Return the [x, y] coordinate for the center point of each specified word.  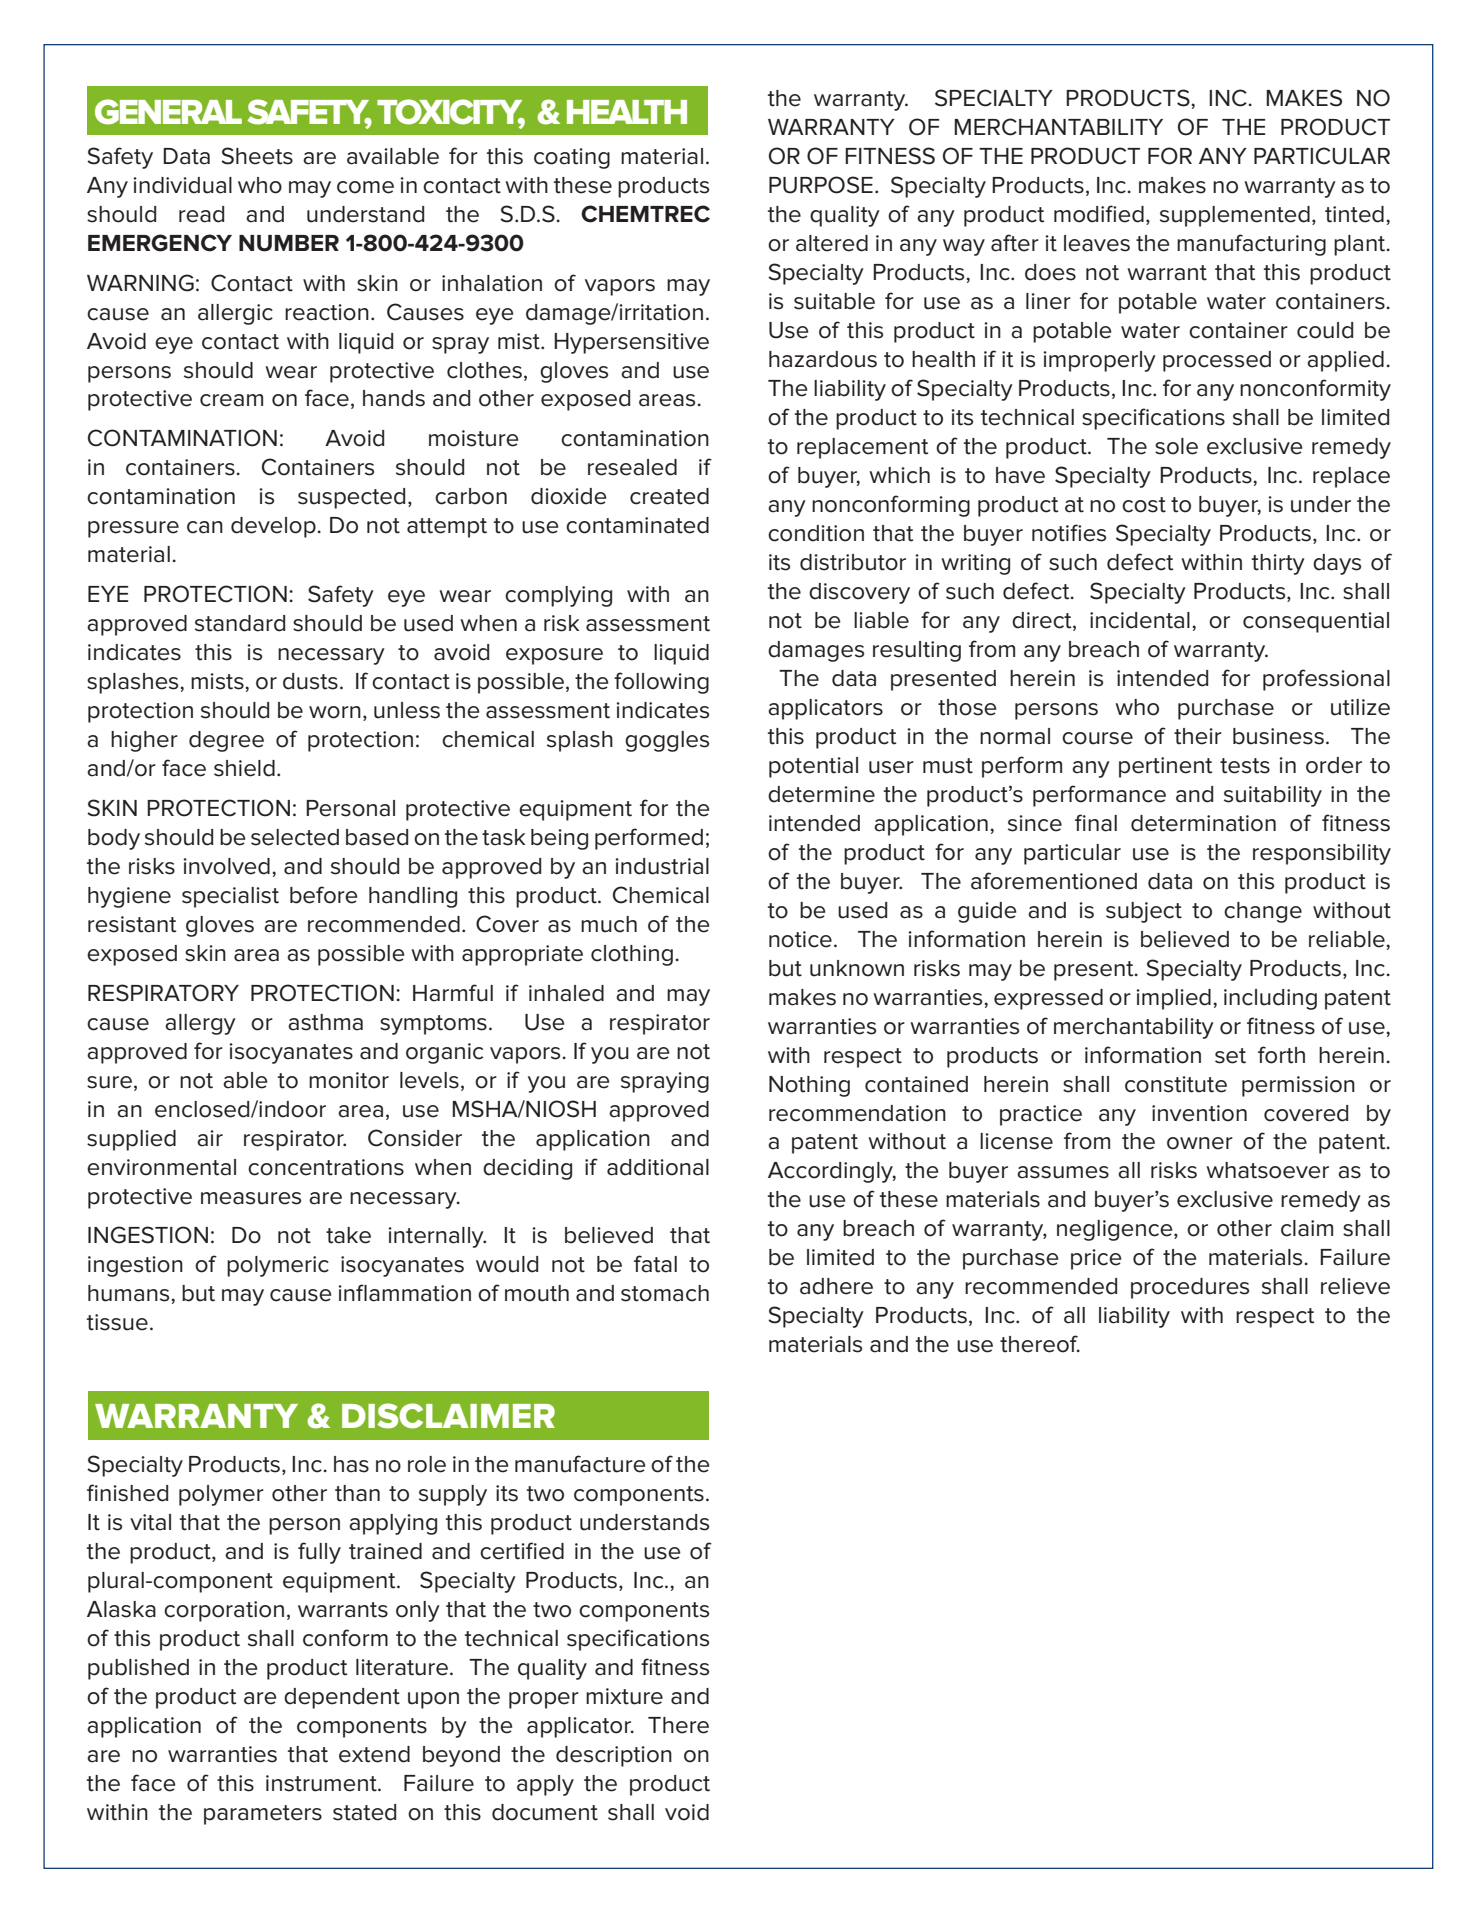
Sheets [257, 156]
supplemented [1235, 216]
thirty [1278, 564]
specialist [230, 897]
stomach [665, 1293]
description [614, 1756]
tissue [117, 1322]
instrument [322, 1783]
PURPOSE [821, 185]
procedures [1190, 1288]
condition [816, 533]
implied [1173, 999]
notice [800, 939]
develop [274, 527]
